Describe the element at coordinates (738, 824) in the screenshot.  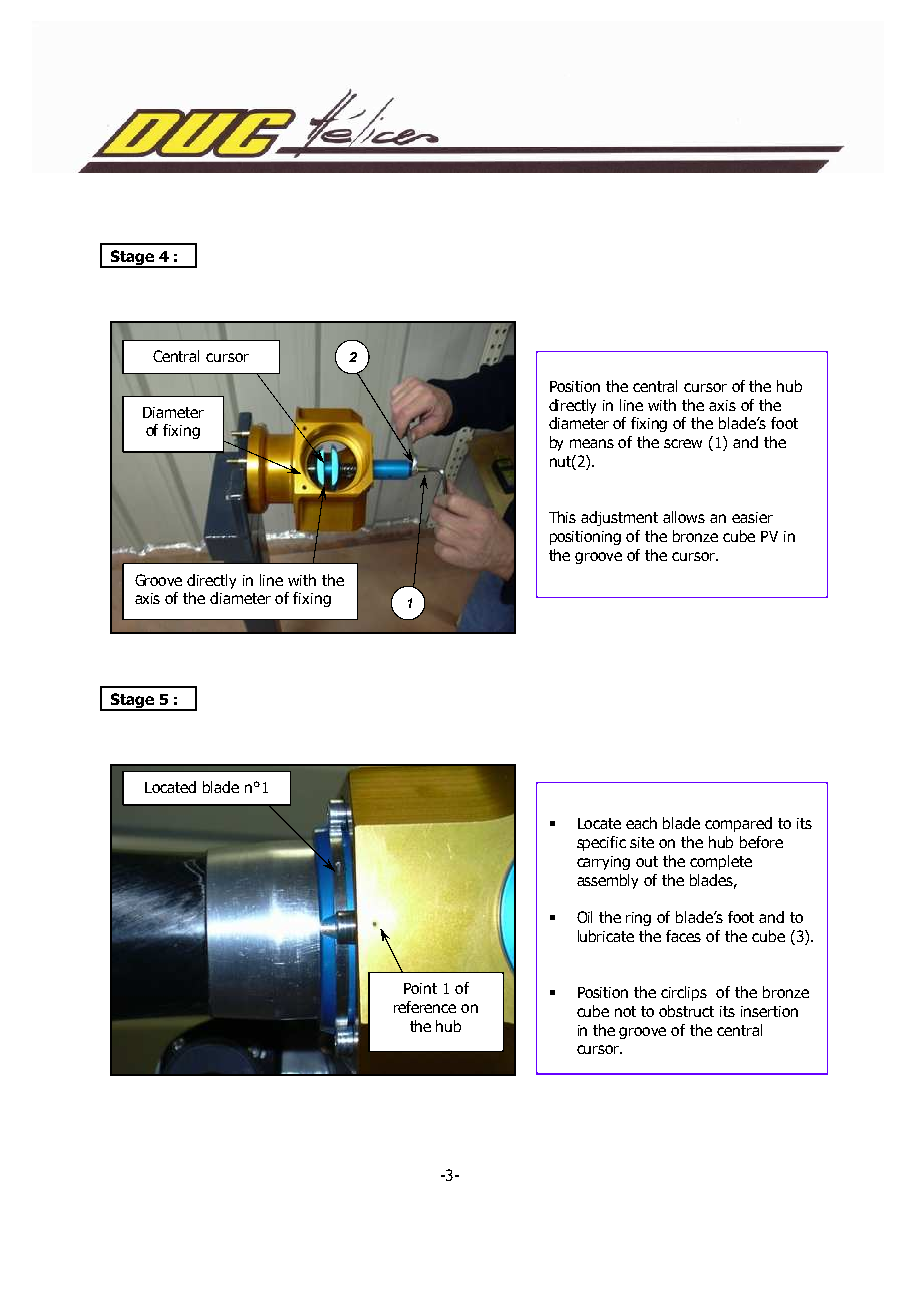
I see `compared` at that location.
